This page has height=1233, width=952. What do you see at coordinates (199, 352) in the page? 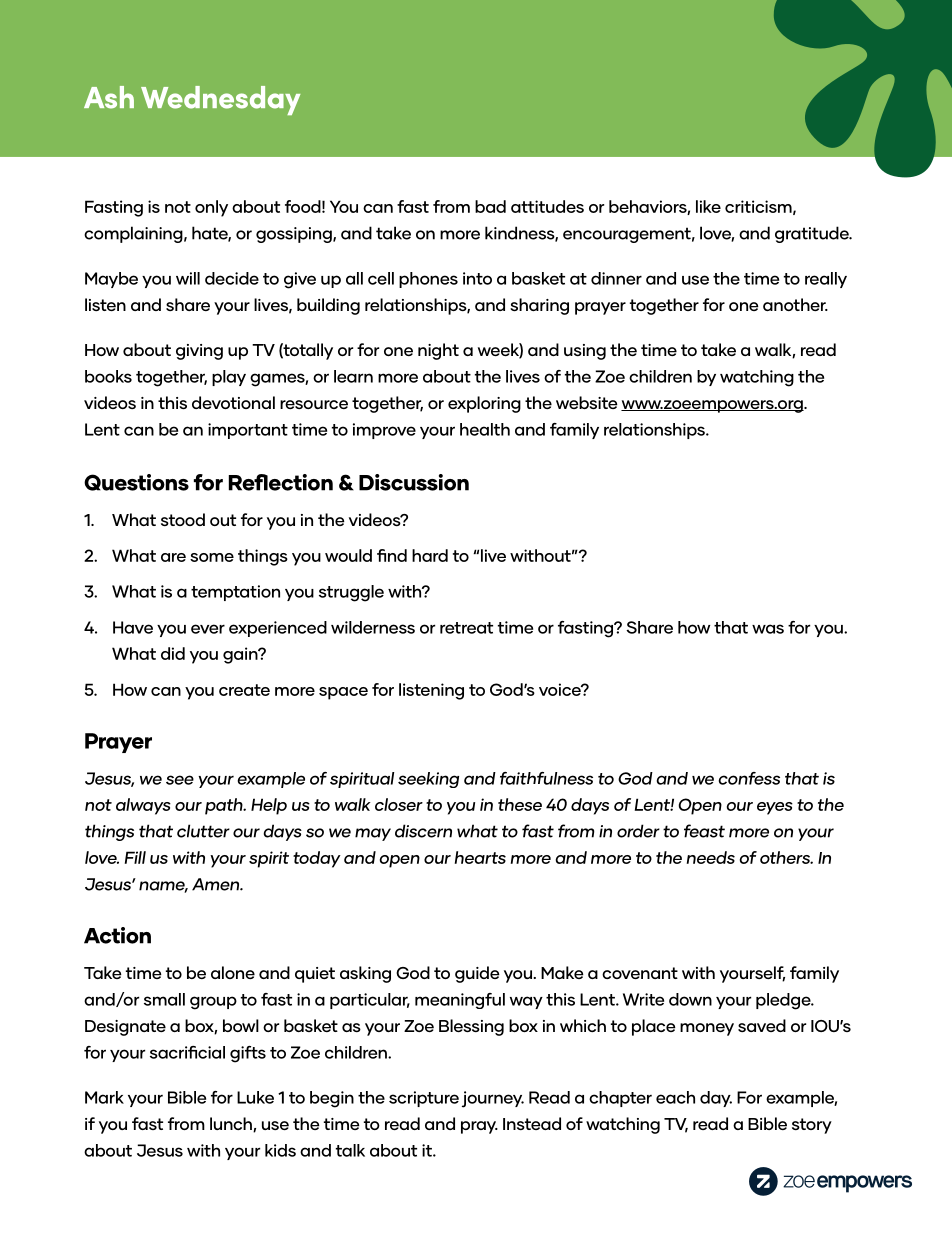
I see `giving` at bounding box center [199, 352].
